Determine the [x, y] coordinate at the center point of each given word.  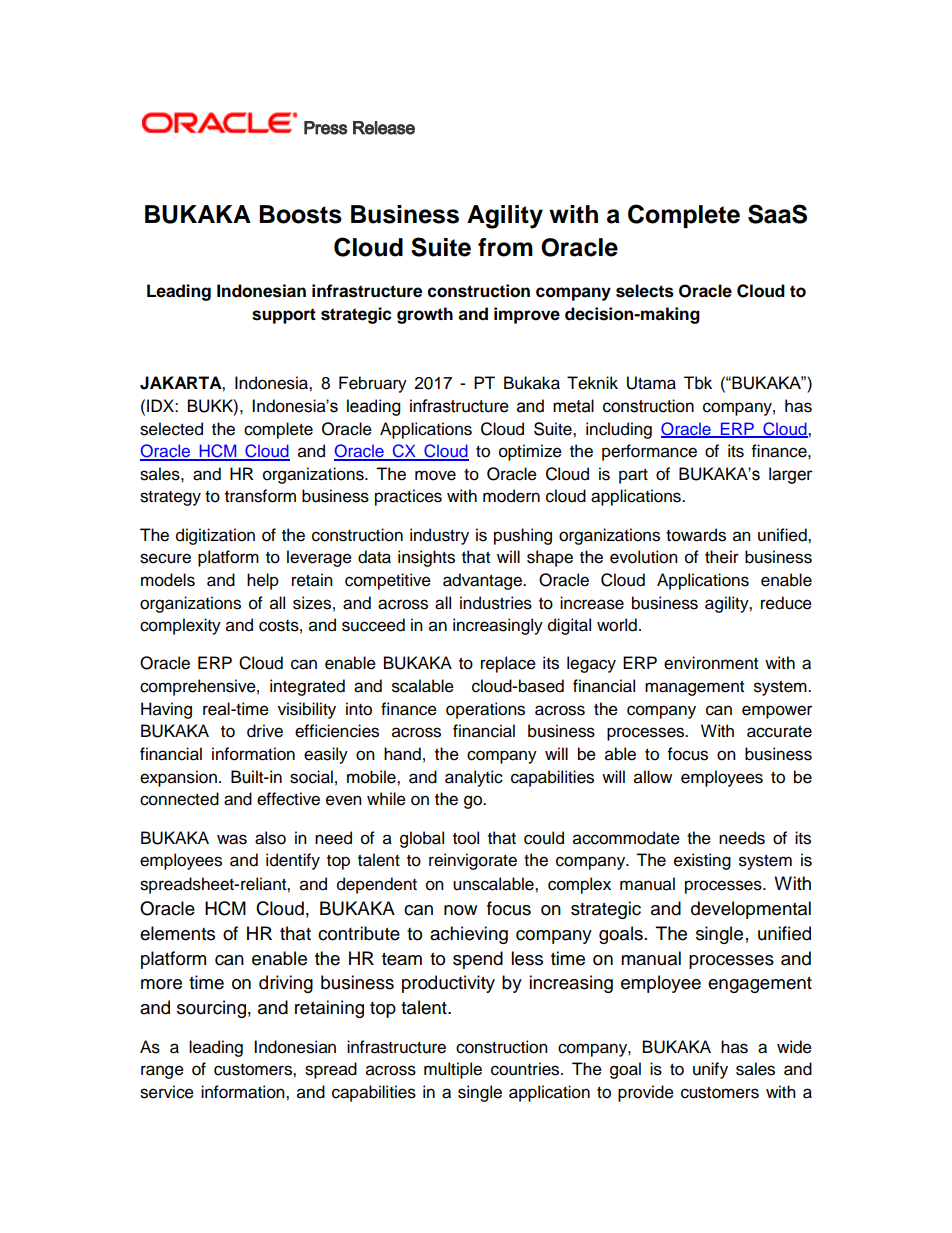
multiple [453, 1070]
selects [645, 291]
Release [384, 128]
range [162, 1072]
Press [326, 128]
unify [710, 1070]
